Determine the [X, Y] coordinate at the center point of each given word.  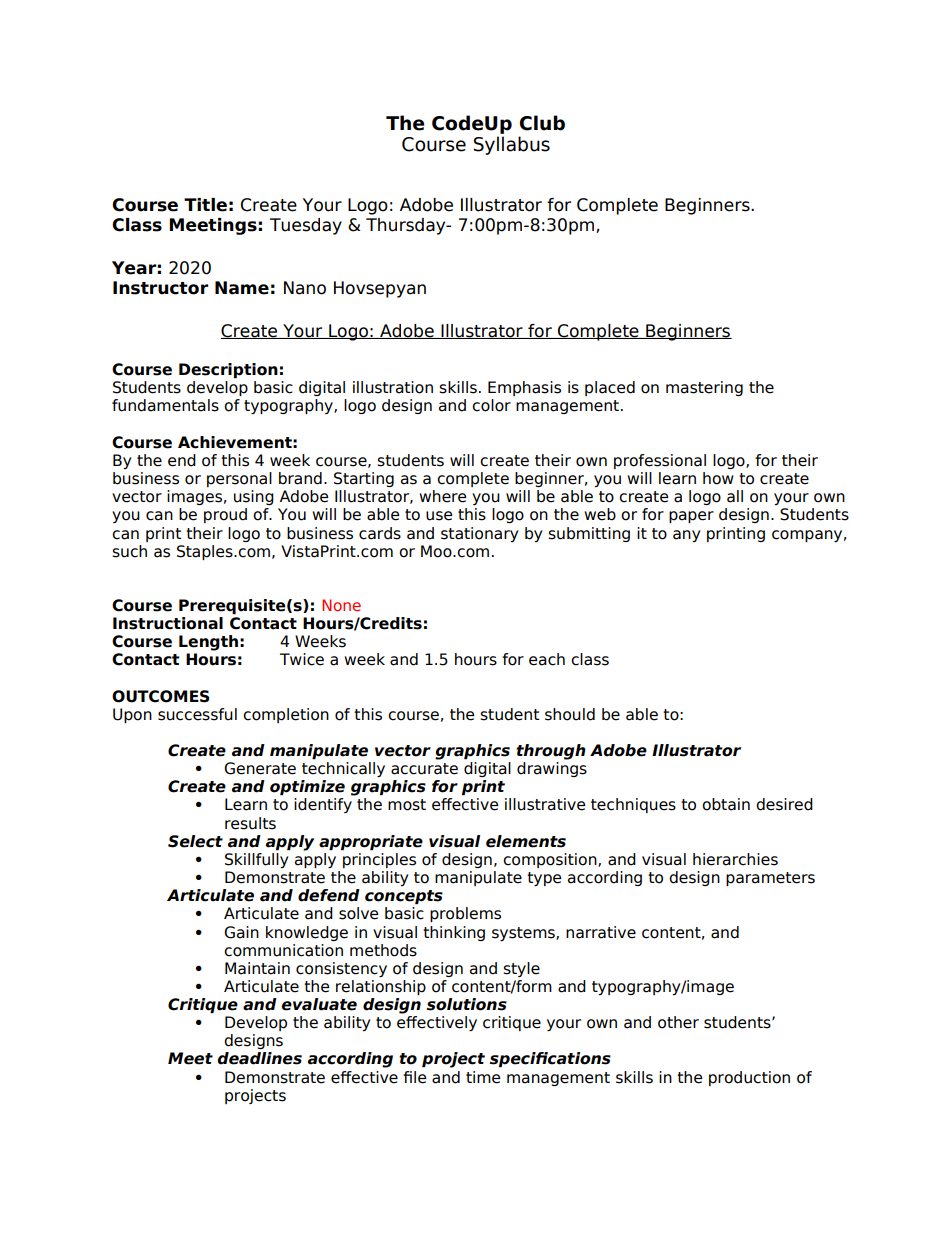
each [547, 659]
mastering [704, 388]
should [570, 714]
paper [691, 517]
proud [225, 515]
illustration [393, 387]
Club [542, 123]
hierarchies [735, 859]
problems [465, 914]
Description [228, 370]
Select [195, 841]
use [439, 516]
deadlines [259, 1058]
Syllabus [512, 145]
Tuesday [306, 226]
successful [197, 714]
